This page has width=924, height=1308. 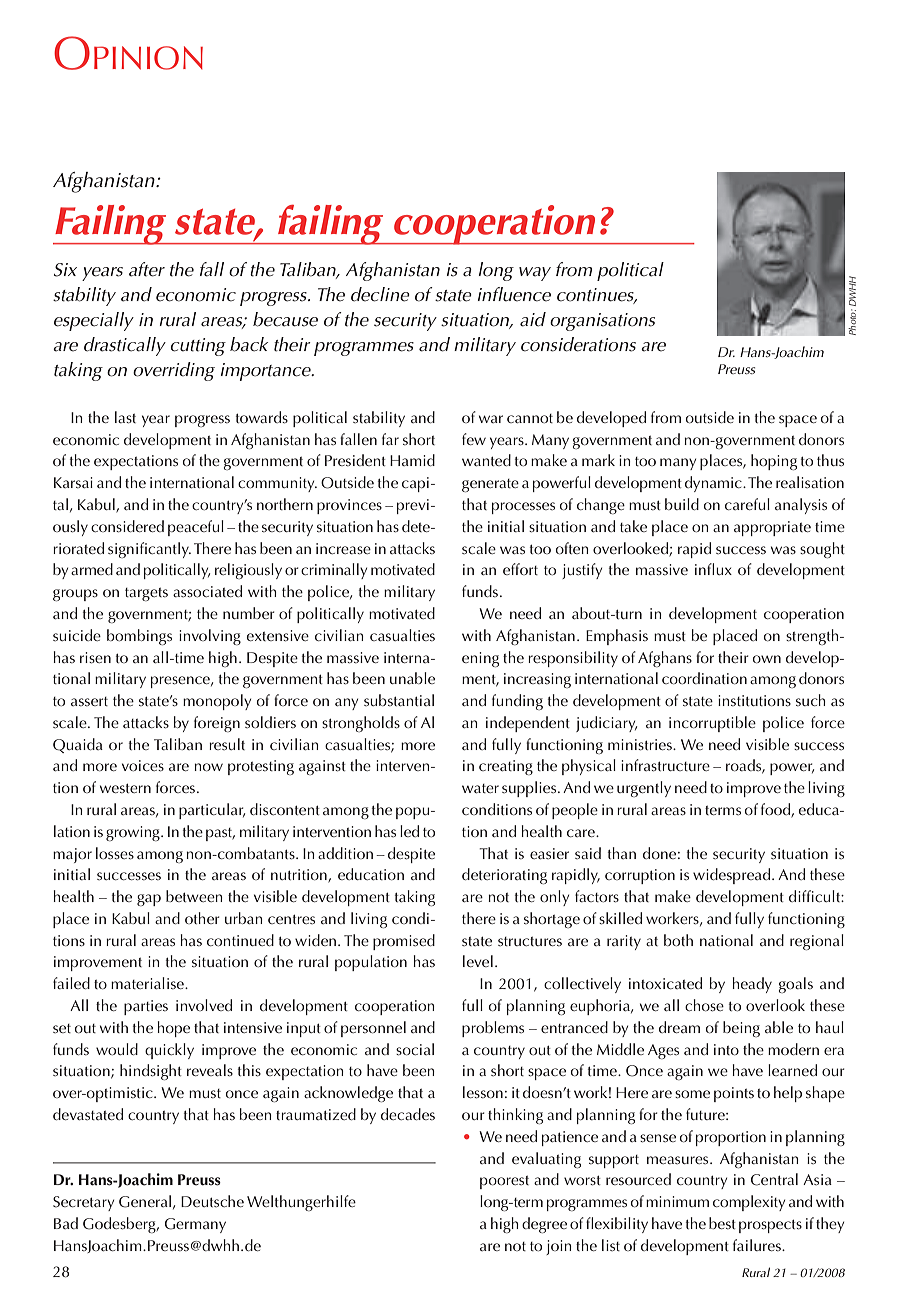 I want to click on targets, so click(x=146, y=594).
